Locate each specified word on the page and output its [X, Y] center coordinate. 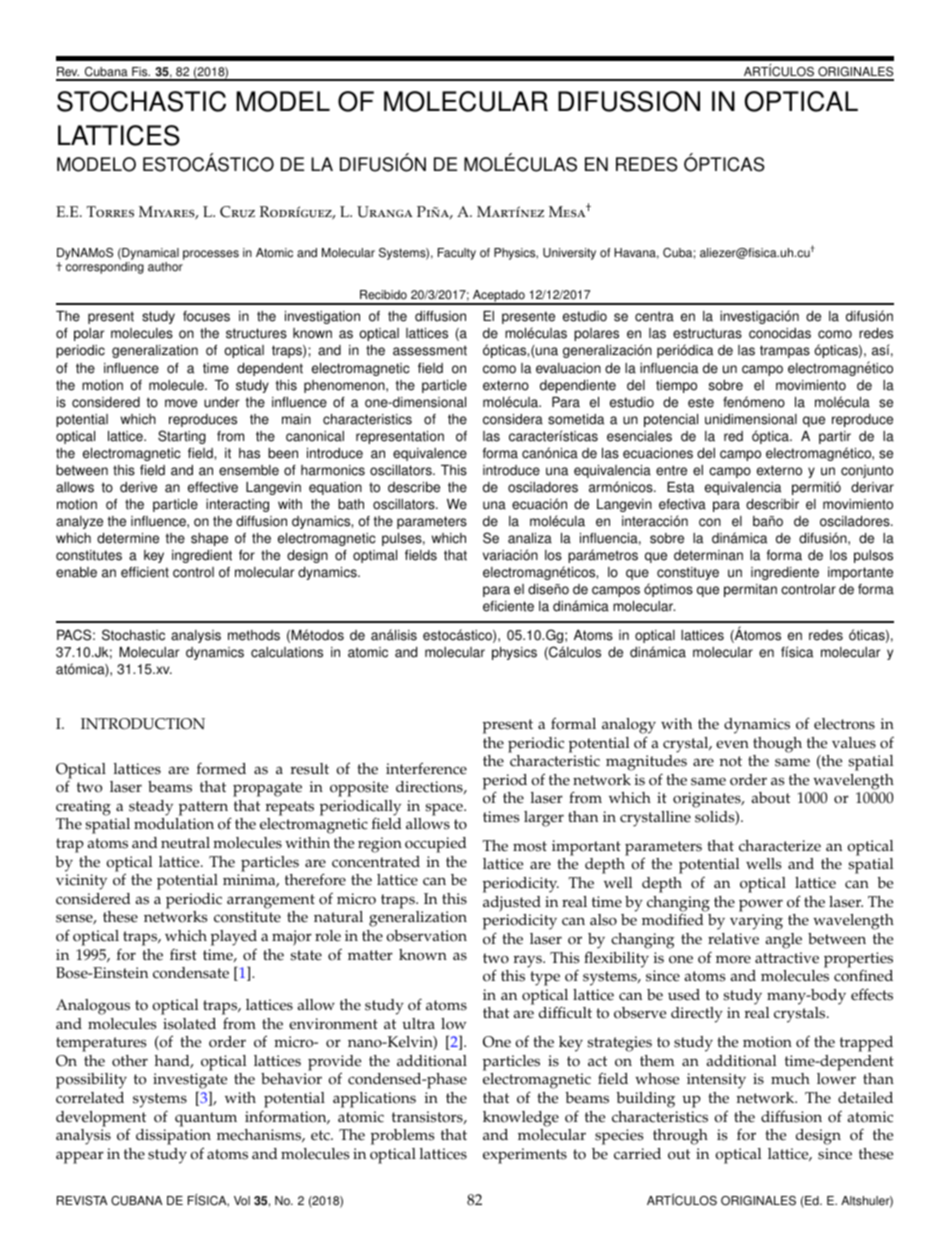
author [165, 267]
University [569, 254]
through [680, 1137]
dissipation [173, 1138]
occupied [436, 845]
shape [209, 539]
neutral [185, 843]
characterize [780, 846]
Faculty [457, 254]
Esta [680, 487]
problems [403, 1137]
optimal [375, 556]
